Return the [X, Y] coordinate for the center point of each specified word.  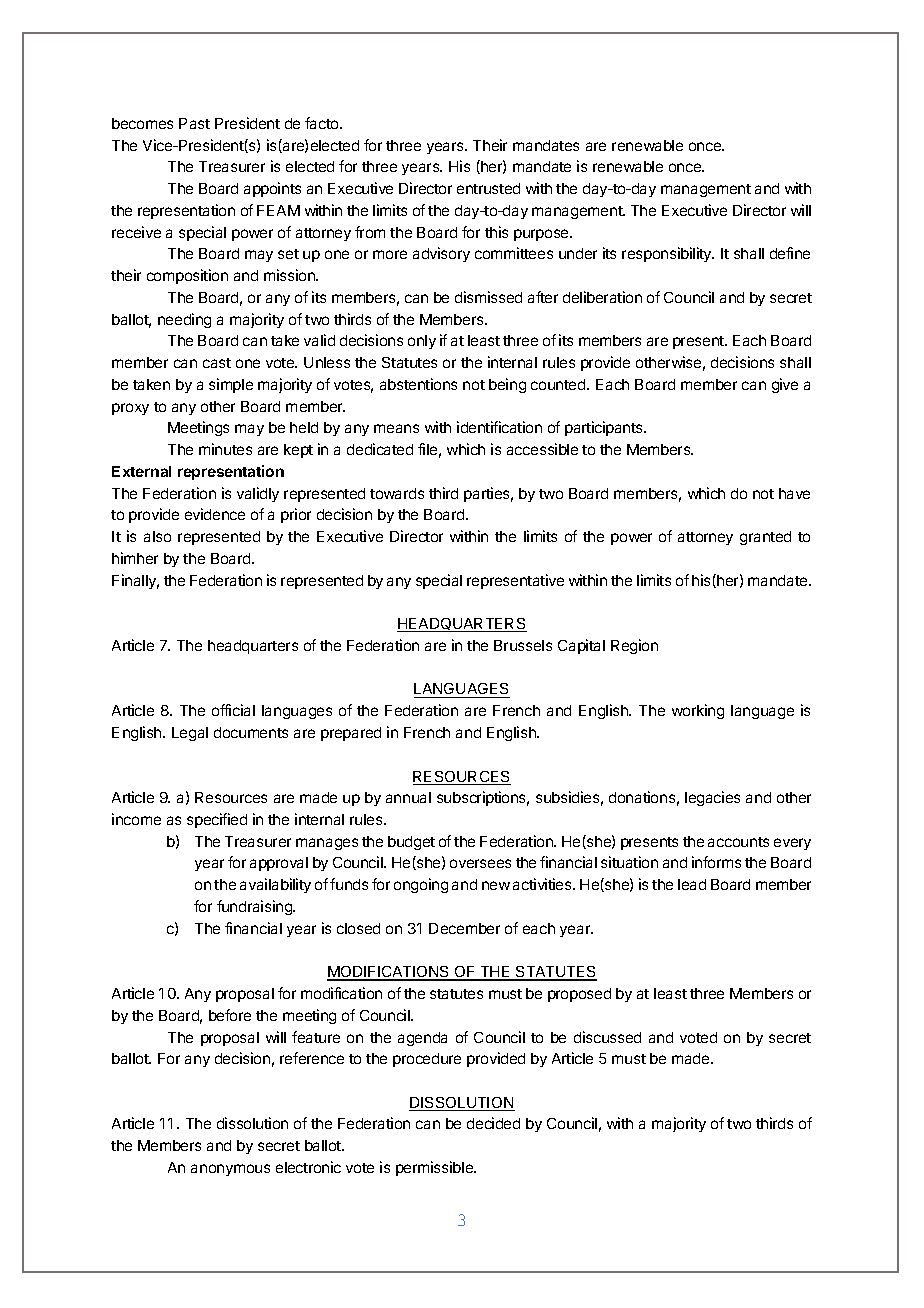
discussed [607, 1037]
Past [194, 123]
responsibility [668, 254]
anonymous [230, 1170]
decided [493, 1123]
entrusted [488, 188]
